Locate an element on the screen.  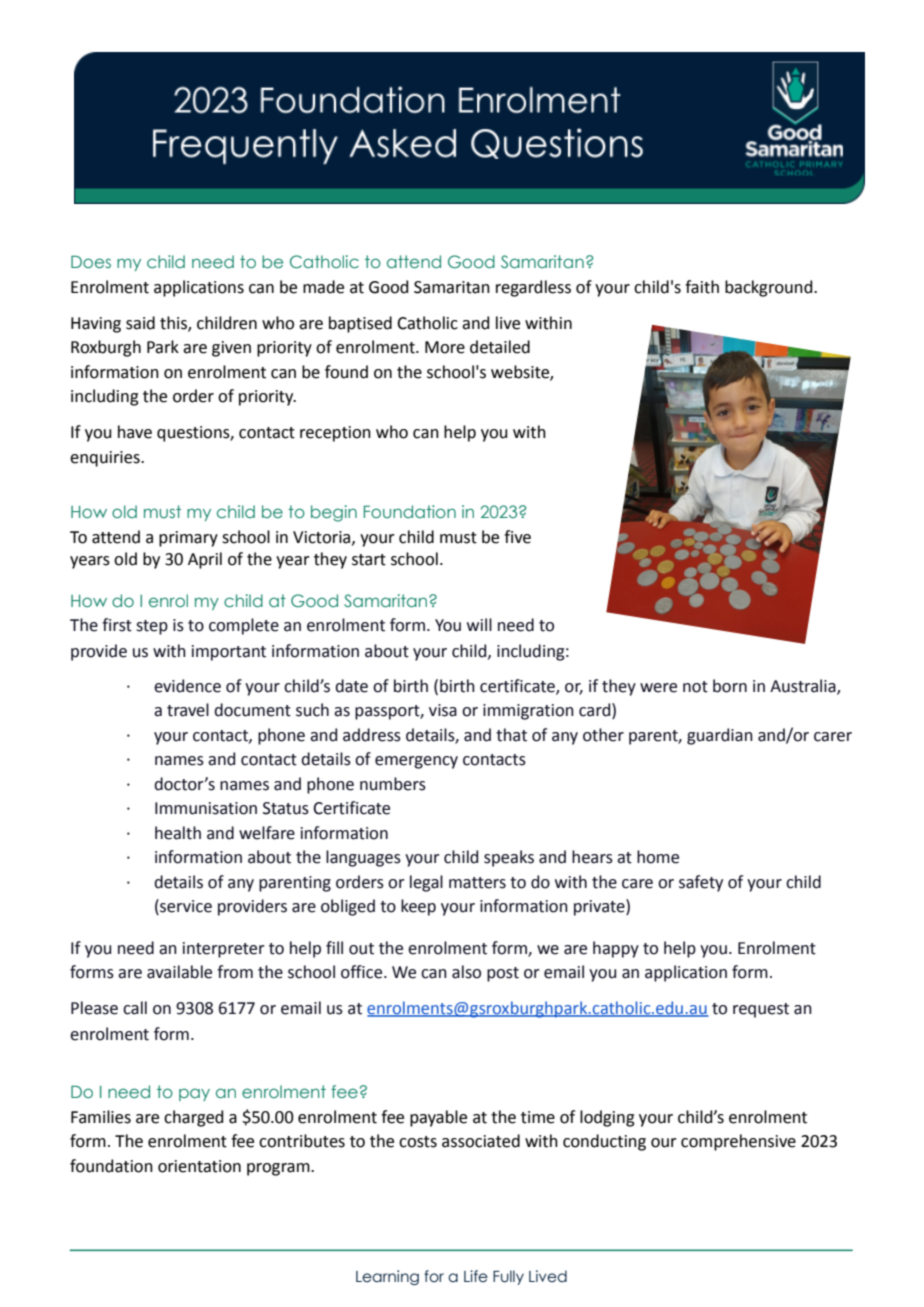
comprehensive is located at coordinates (738, 1142).
